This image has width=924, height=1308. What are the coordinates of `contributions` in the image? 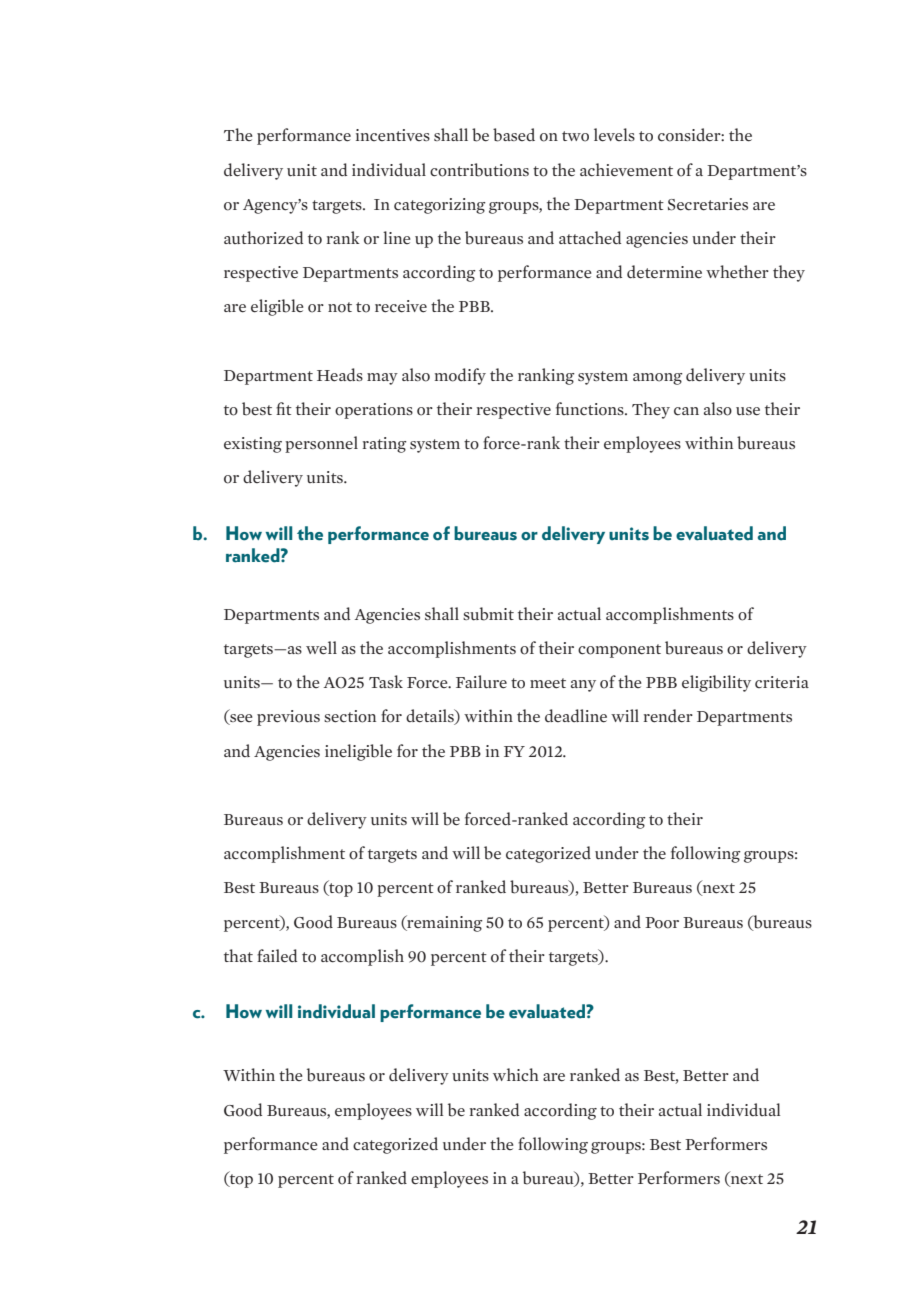 It's located at (479, 170).
